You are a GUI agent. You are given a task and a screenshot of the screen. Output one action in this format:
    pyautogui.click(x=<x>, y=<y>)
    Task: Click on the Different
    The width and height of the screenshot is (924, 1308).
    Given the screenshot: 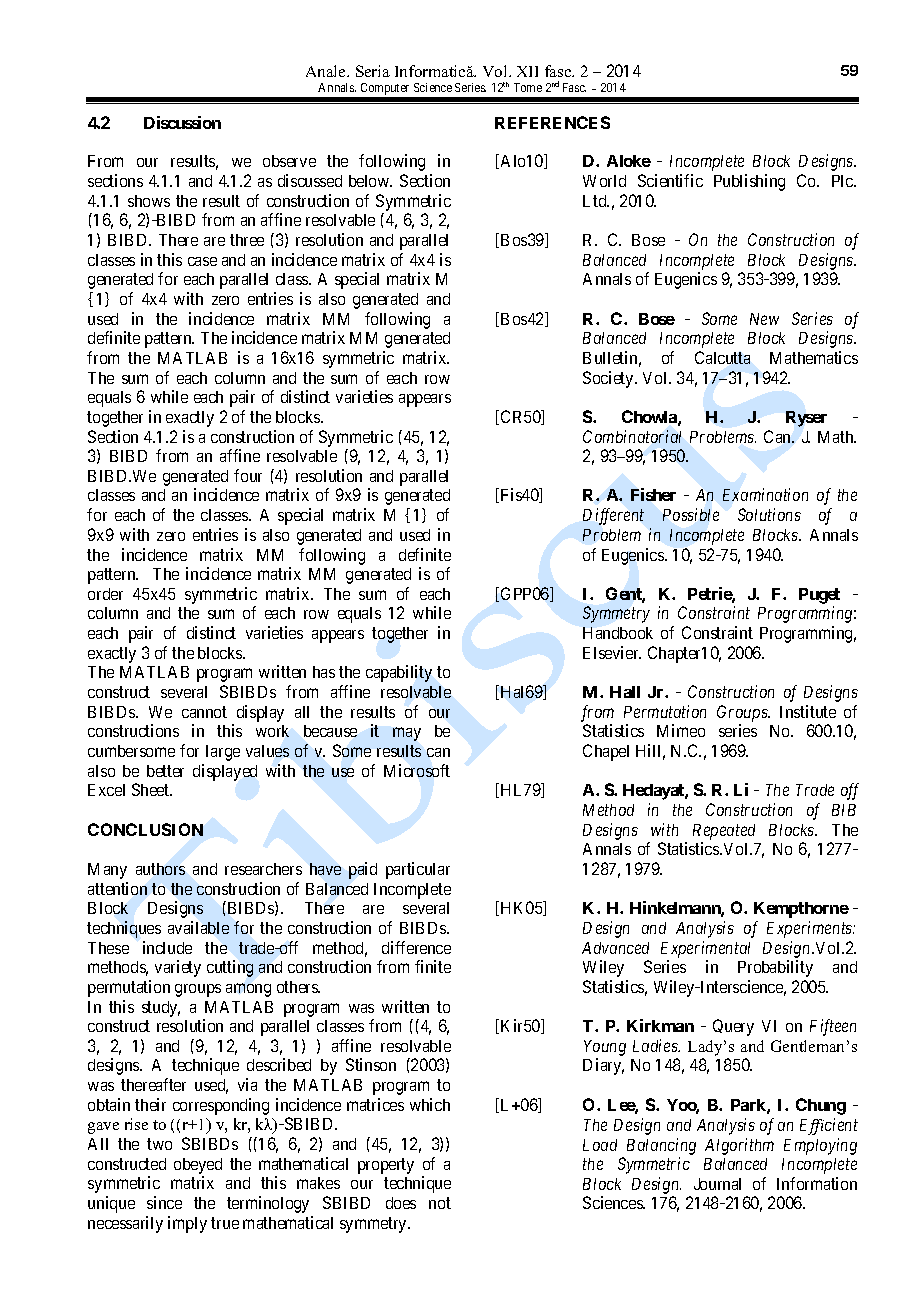 What is the action you would take?
    pyautogui.click(x=613, y=516)
